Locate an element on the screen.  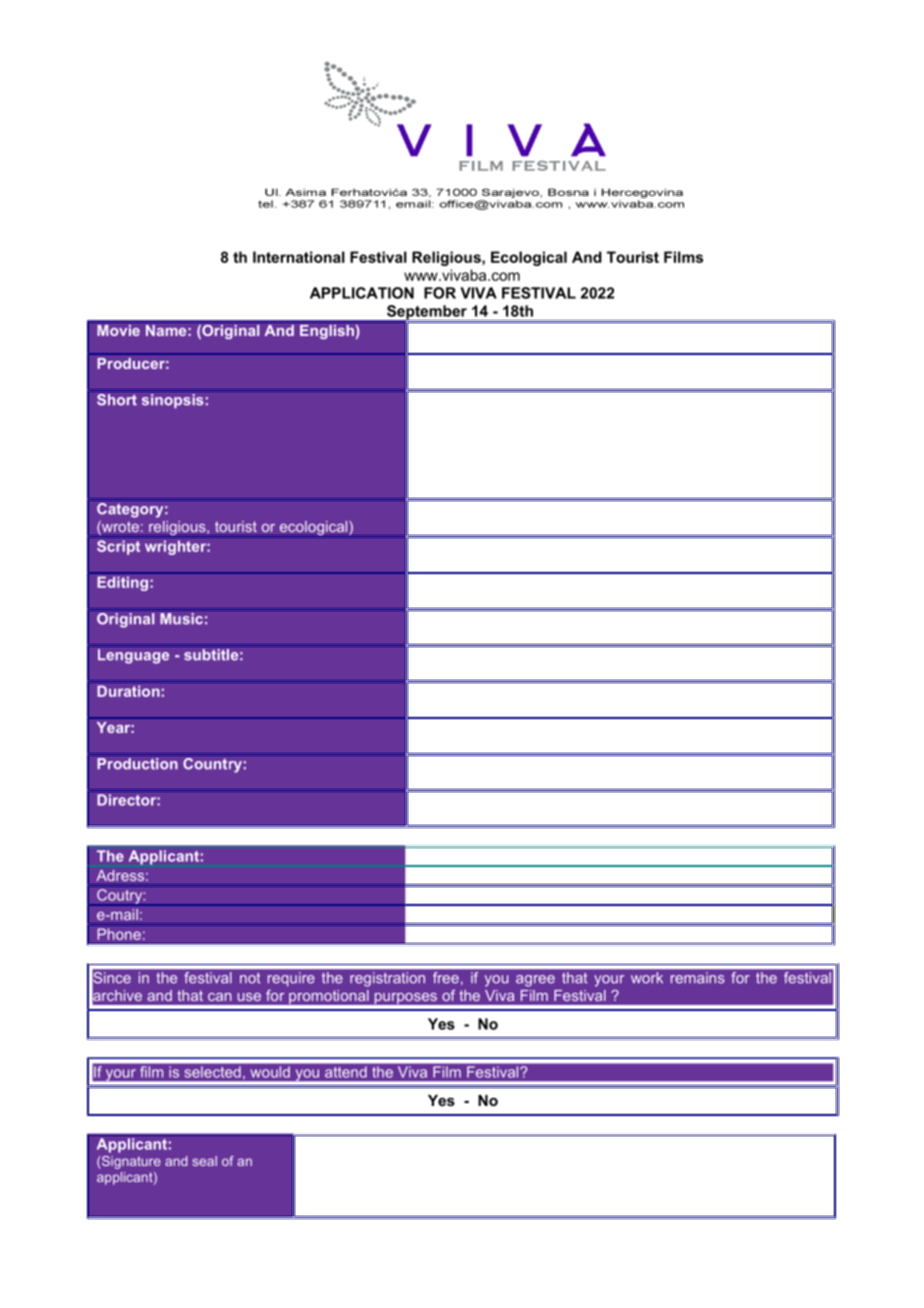
Script is located at coordinates (118, 547).
